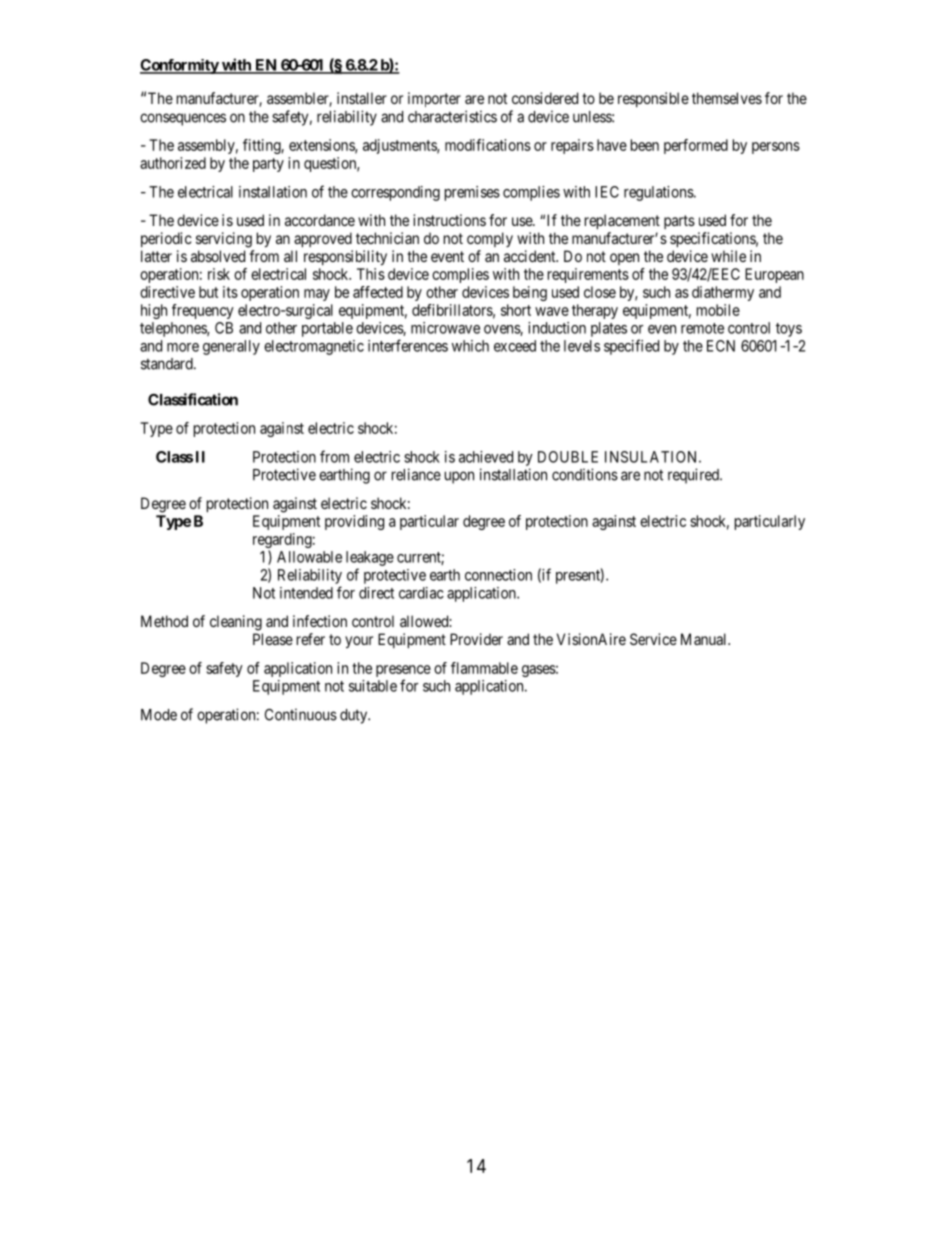 This screenshot has height=1233, width=952. What do you see at coordinates (727, 98) in the screenshot?
I see `themselves` at bounding box center [727, 98].
